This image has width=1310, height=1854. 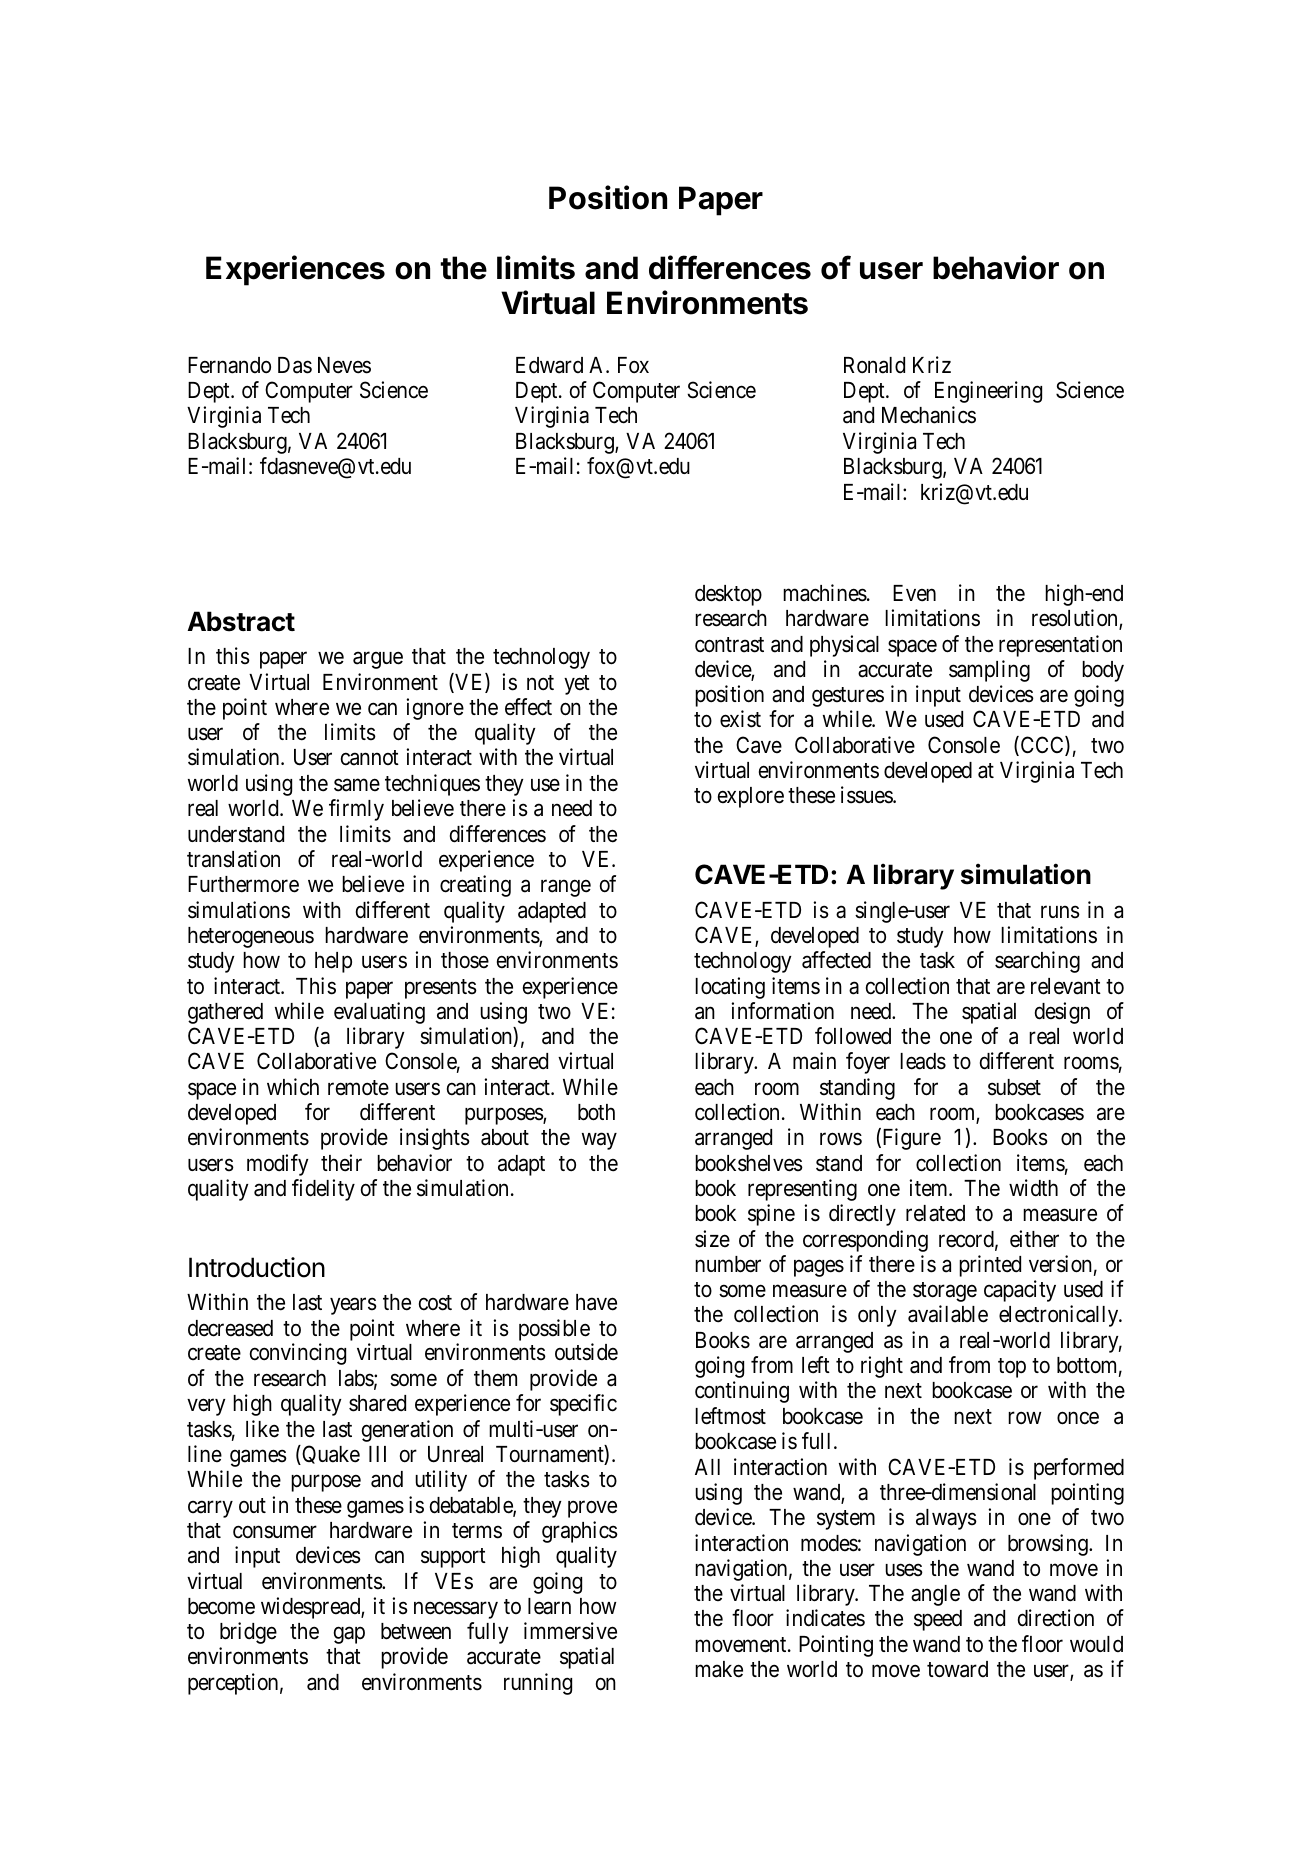 What do you see at coordinates (549, 365) in the image?
I see `Edward` at bounding box center [549, 365].
